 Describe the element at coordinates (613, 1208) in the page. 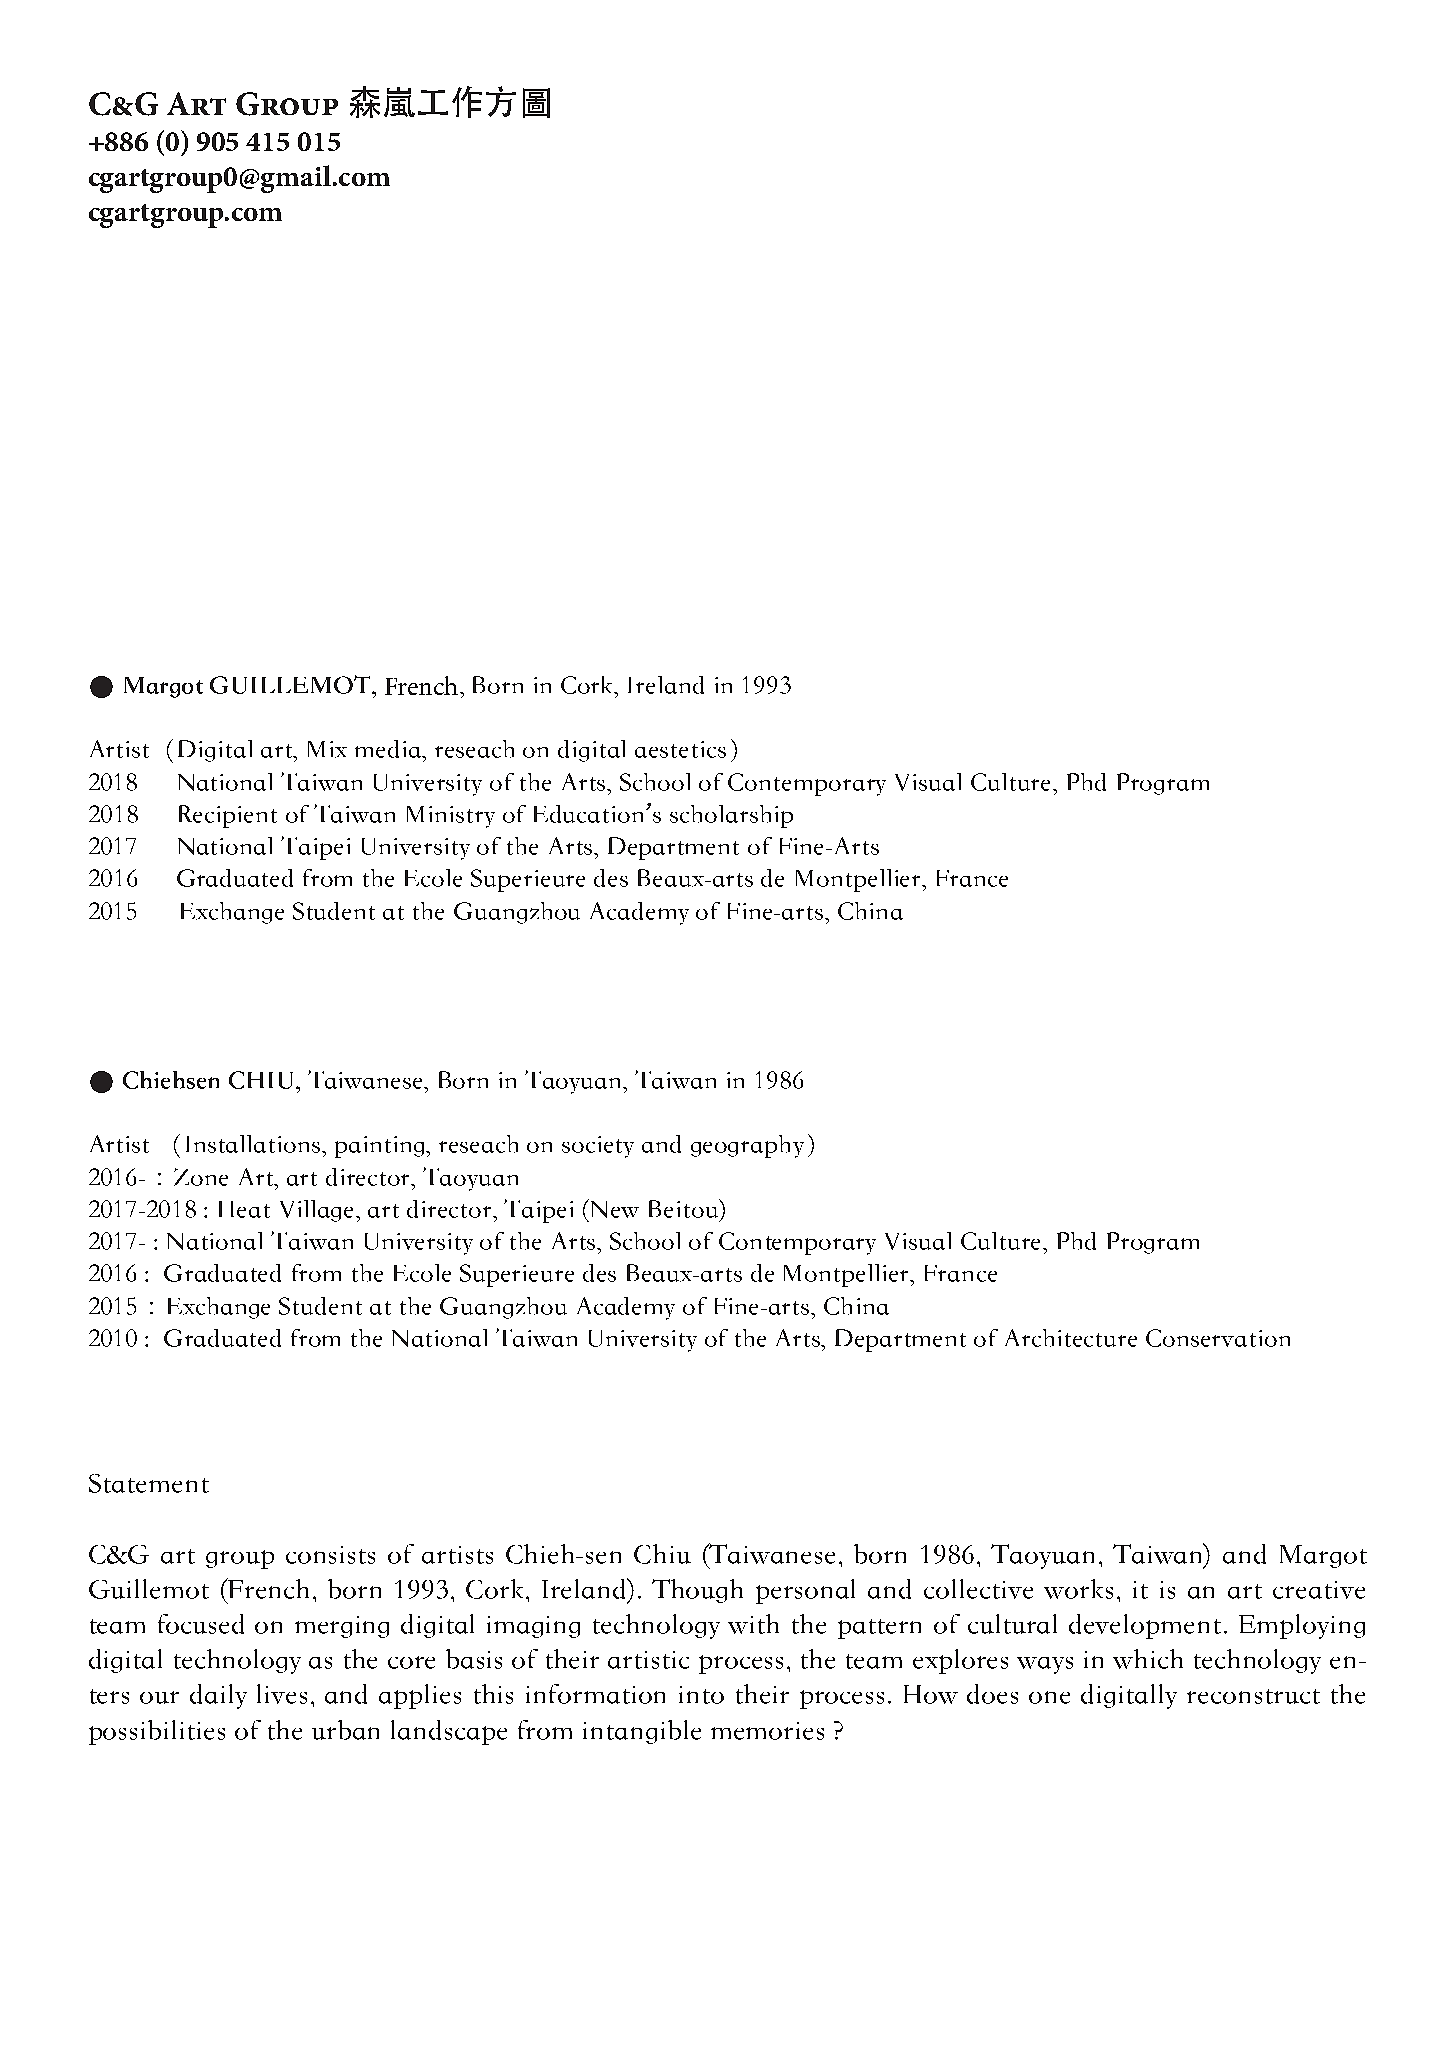

I see `New` at that location.
